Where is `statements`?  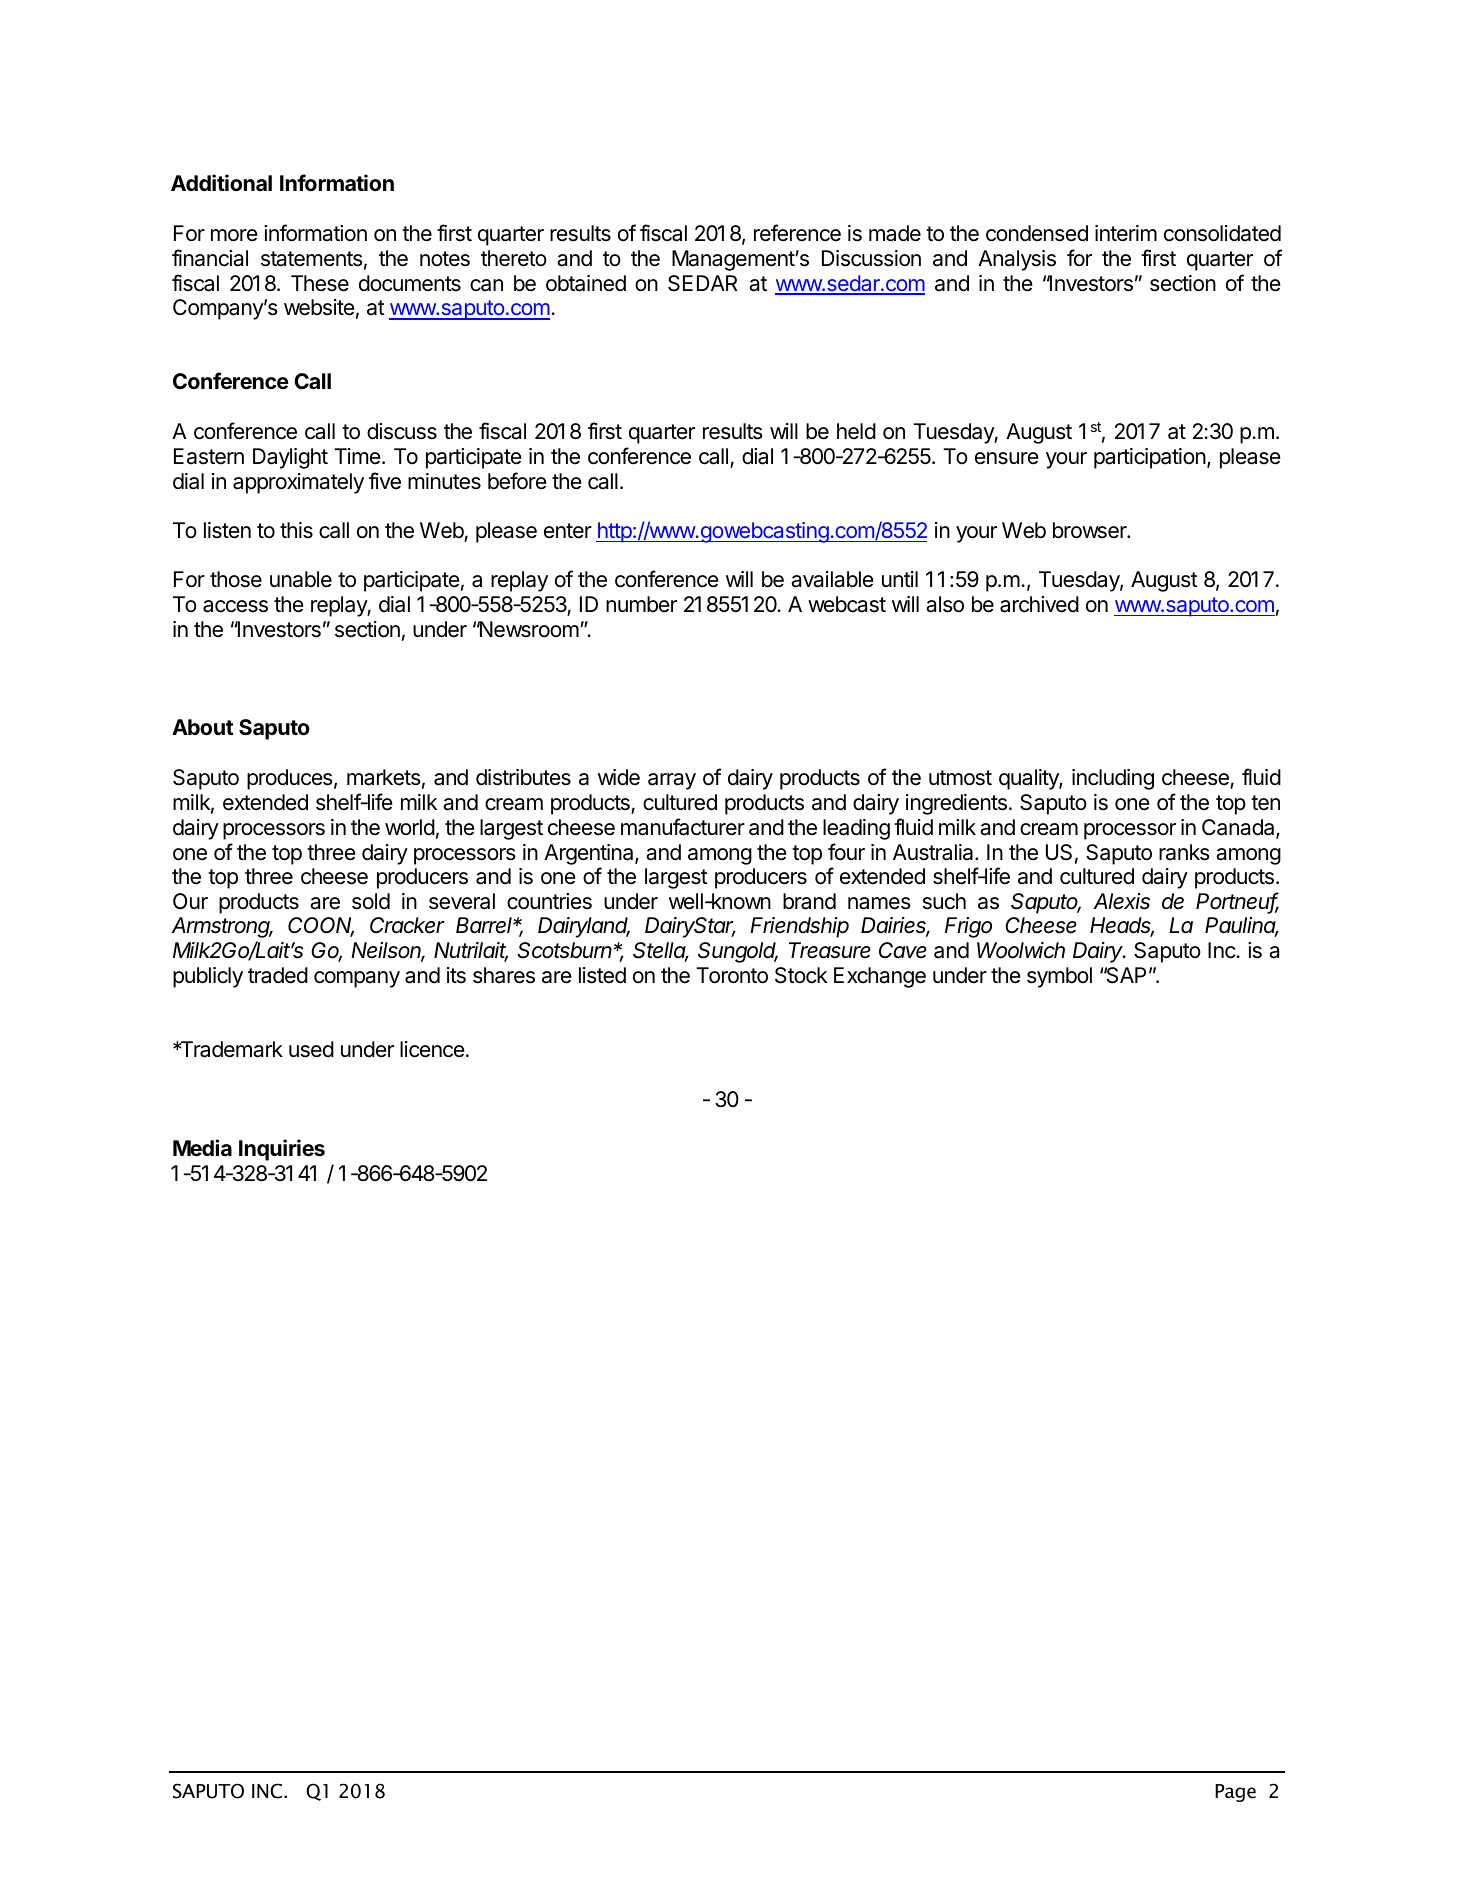
statements is located at coordinates (312, 259).
